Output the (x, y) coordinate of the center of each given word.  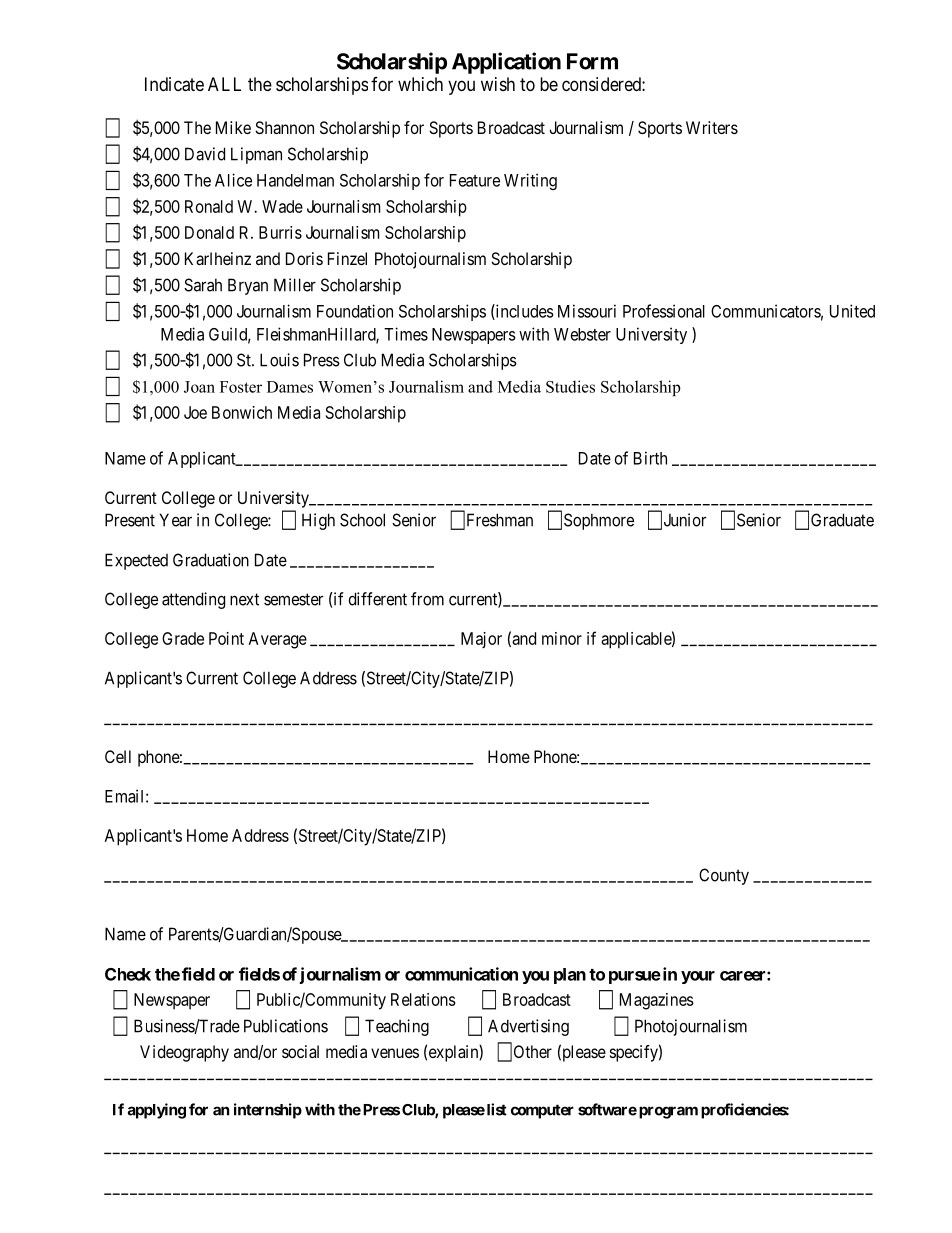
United (852, 311)
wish (498, 84)
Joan (199, 387)
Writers (712, 127)
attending (193, 600)
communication (461, 974)
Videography (184, 1053)
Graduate (842, 520)
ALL (224, 84)
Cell (118, 756)
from (427, 599)
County (724, 876)
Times (406, 334)
